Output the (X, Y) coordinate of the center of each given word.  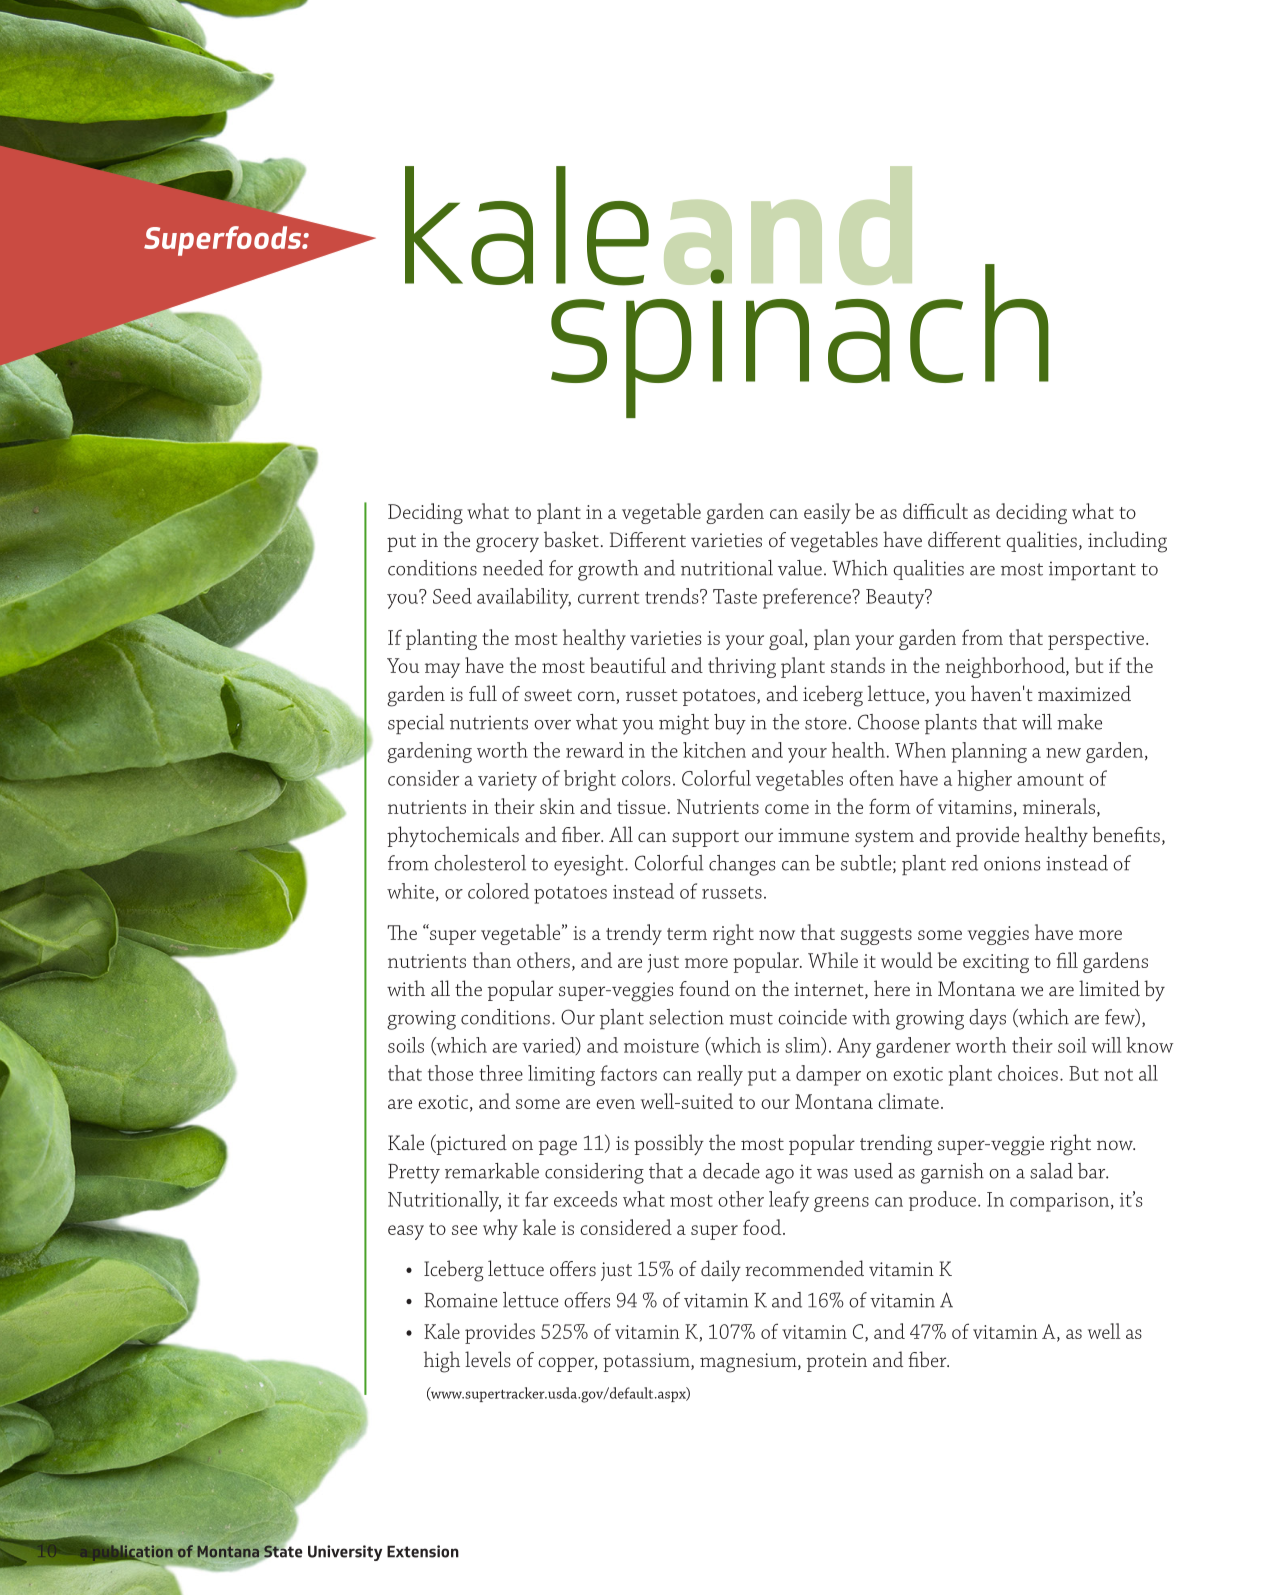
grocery (507, 545)
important (1092, 571)
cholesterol (480, 863)
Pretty (414, 1174)
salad (1051, 1171)
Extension (423, 1551)
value (800, 568)
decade (731, 1171)
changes (742, 865)
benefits (1126, 834)
